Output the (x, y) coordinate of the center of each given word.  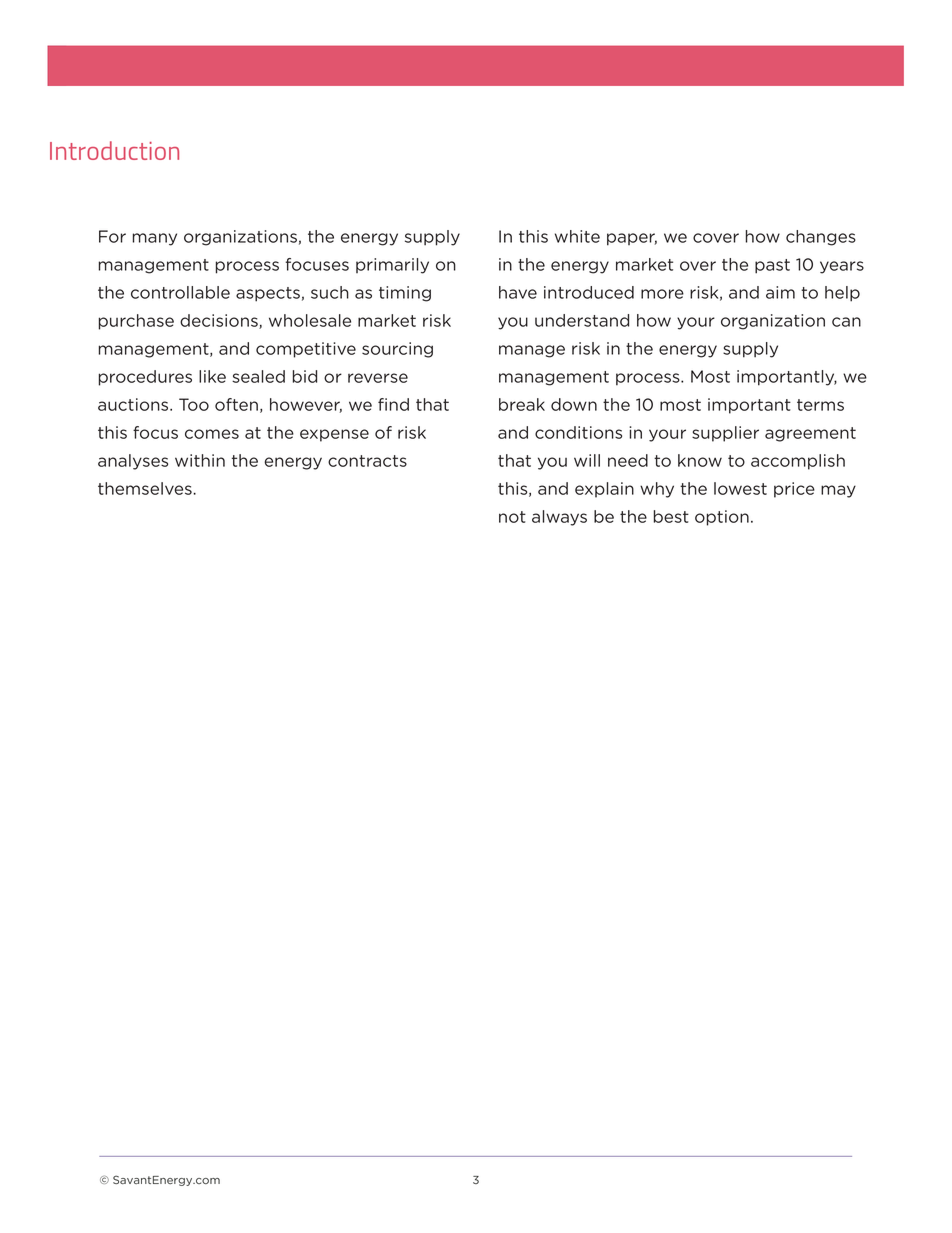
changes (821, 238)
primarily (392, 266)
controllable (180, 292)
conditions (578, 432)
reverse (378, 378)
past (772, 266)
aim (780, 292)
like (212, 376)
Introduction (114, 150)
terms (820, 405)
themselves (146, 488)
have (518, 292)
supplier (725, 434)
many (155, 239)
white (577, 236)
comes (212, 434)
